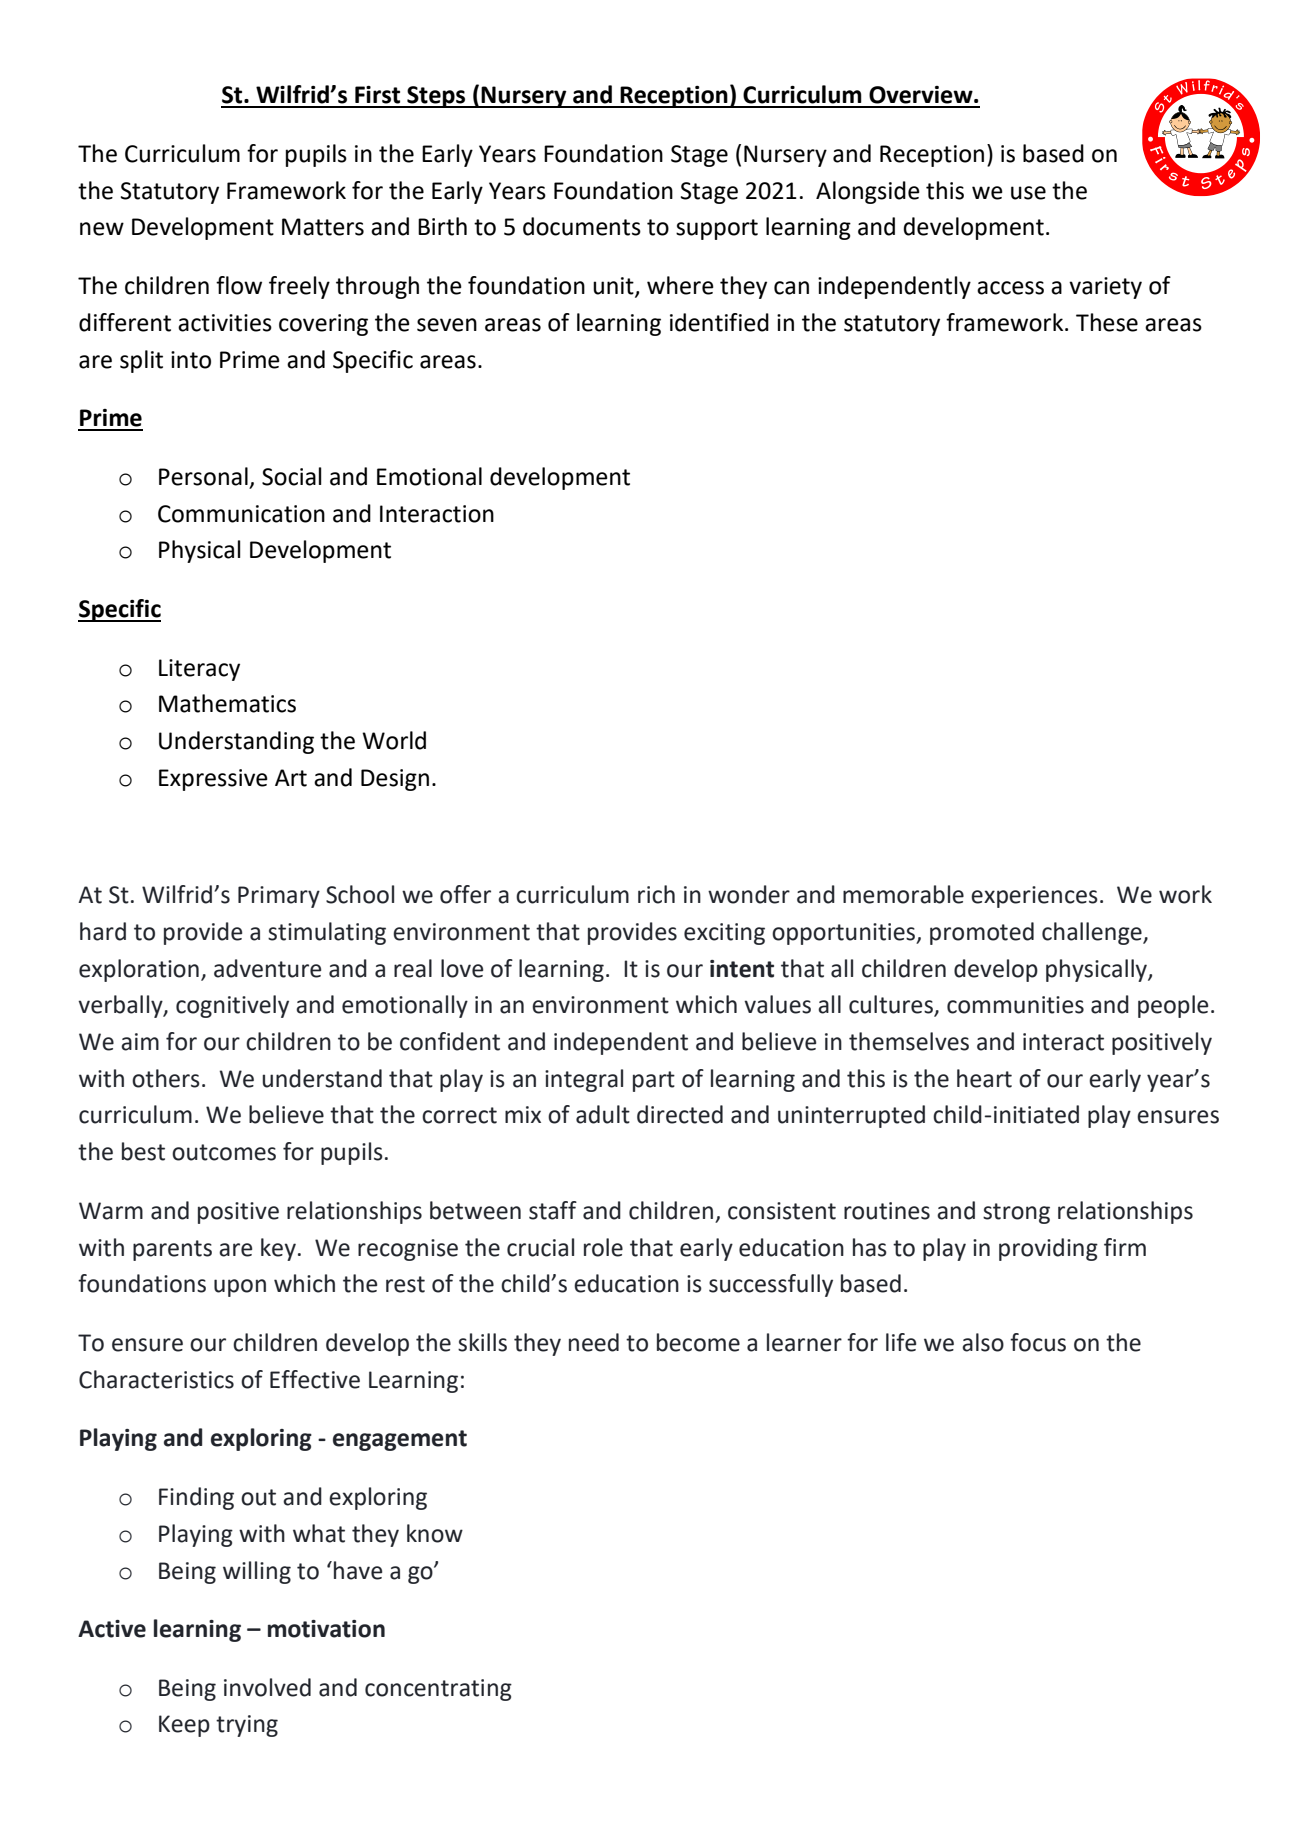 The width and height of the document is (1299, 1837). I want to click on Matters, so click(323, 227).
